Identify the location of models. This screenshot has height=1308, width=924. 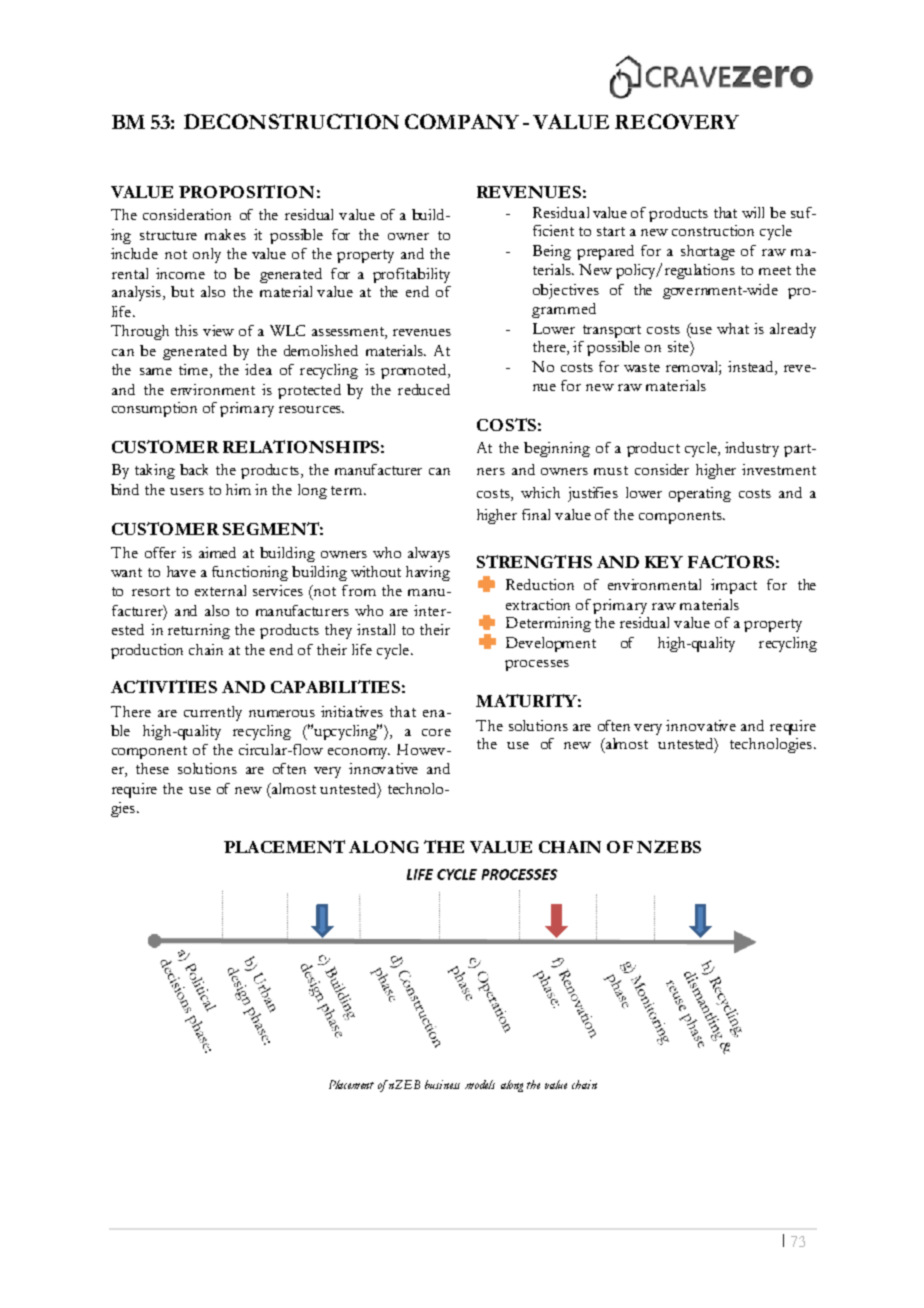
(480, 1084).
